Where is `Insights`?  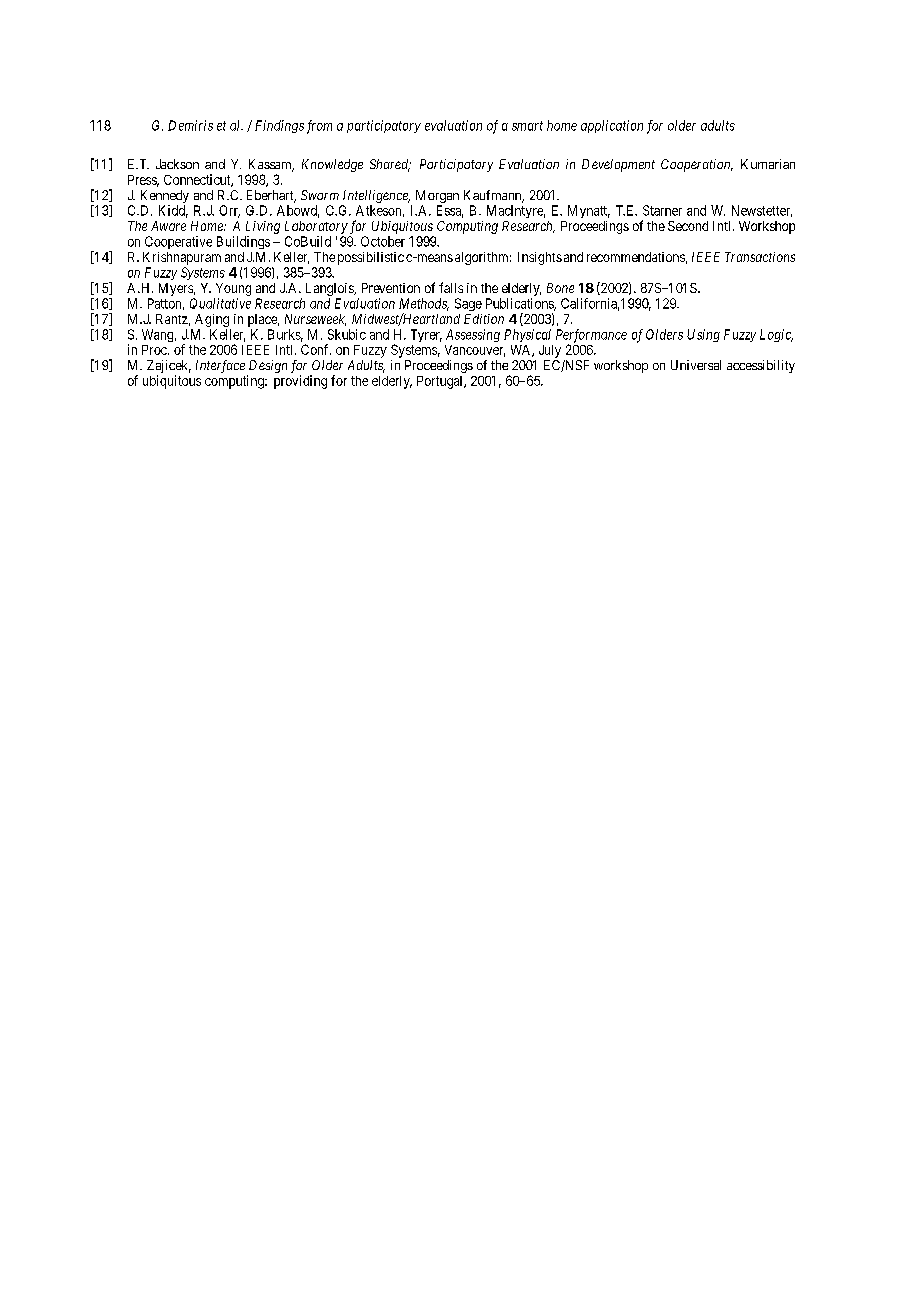 Insights is located at coordinates (540, 258).
